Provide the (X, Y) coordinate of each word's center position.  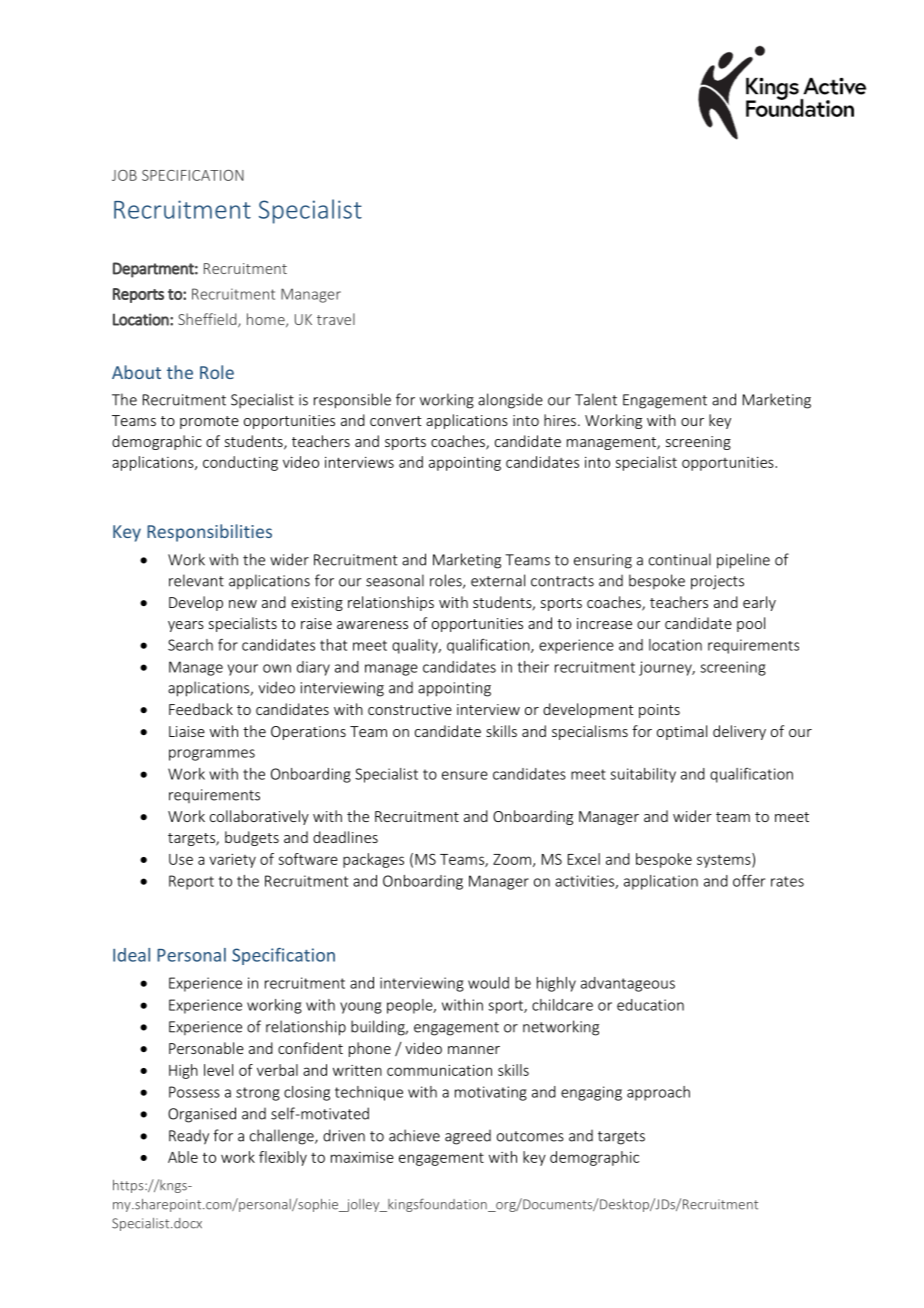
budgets (252, 838)
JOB (124, 175)
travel (336, 319)
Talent (596, 399)
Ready (189, 1137)
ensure (465, 775)
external (498, 580)
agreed (468, 1137)
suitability (643, 775)
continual (680, 559)
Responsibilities (209, 533)
